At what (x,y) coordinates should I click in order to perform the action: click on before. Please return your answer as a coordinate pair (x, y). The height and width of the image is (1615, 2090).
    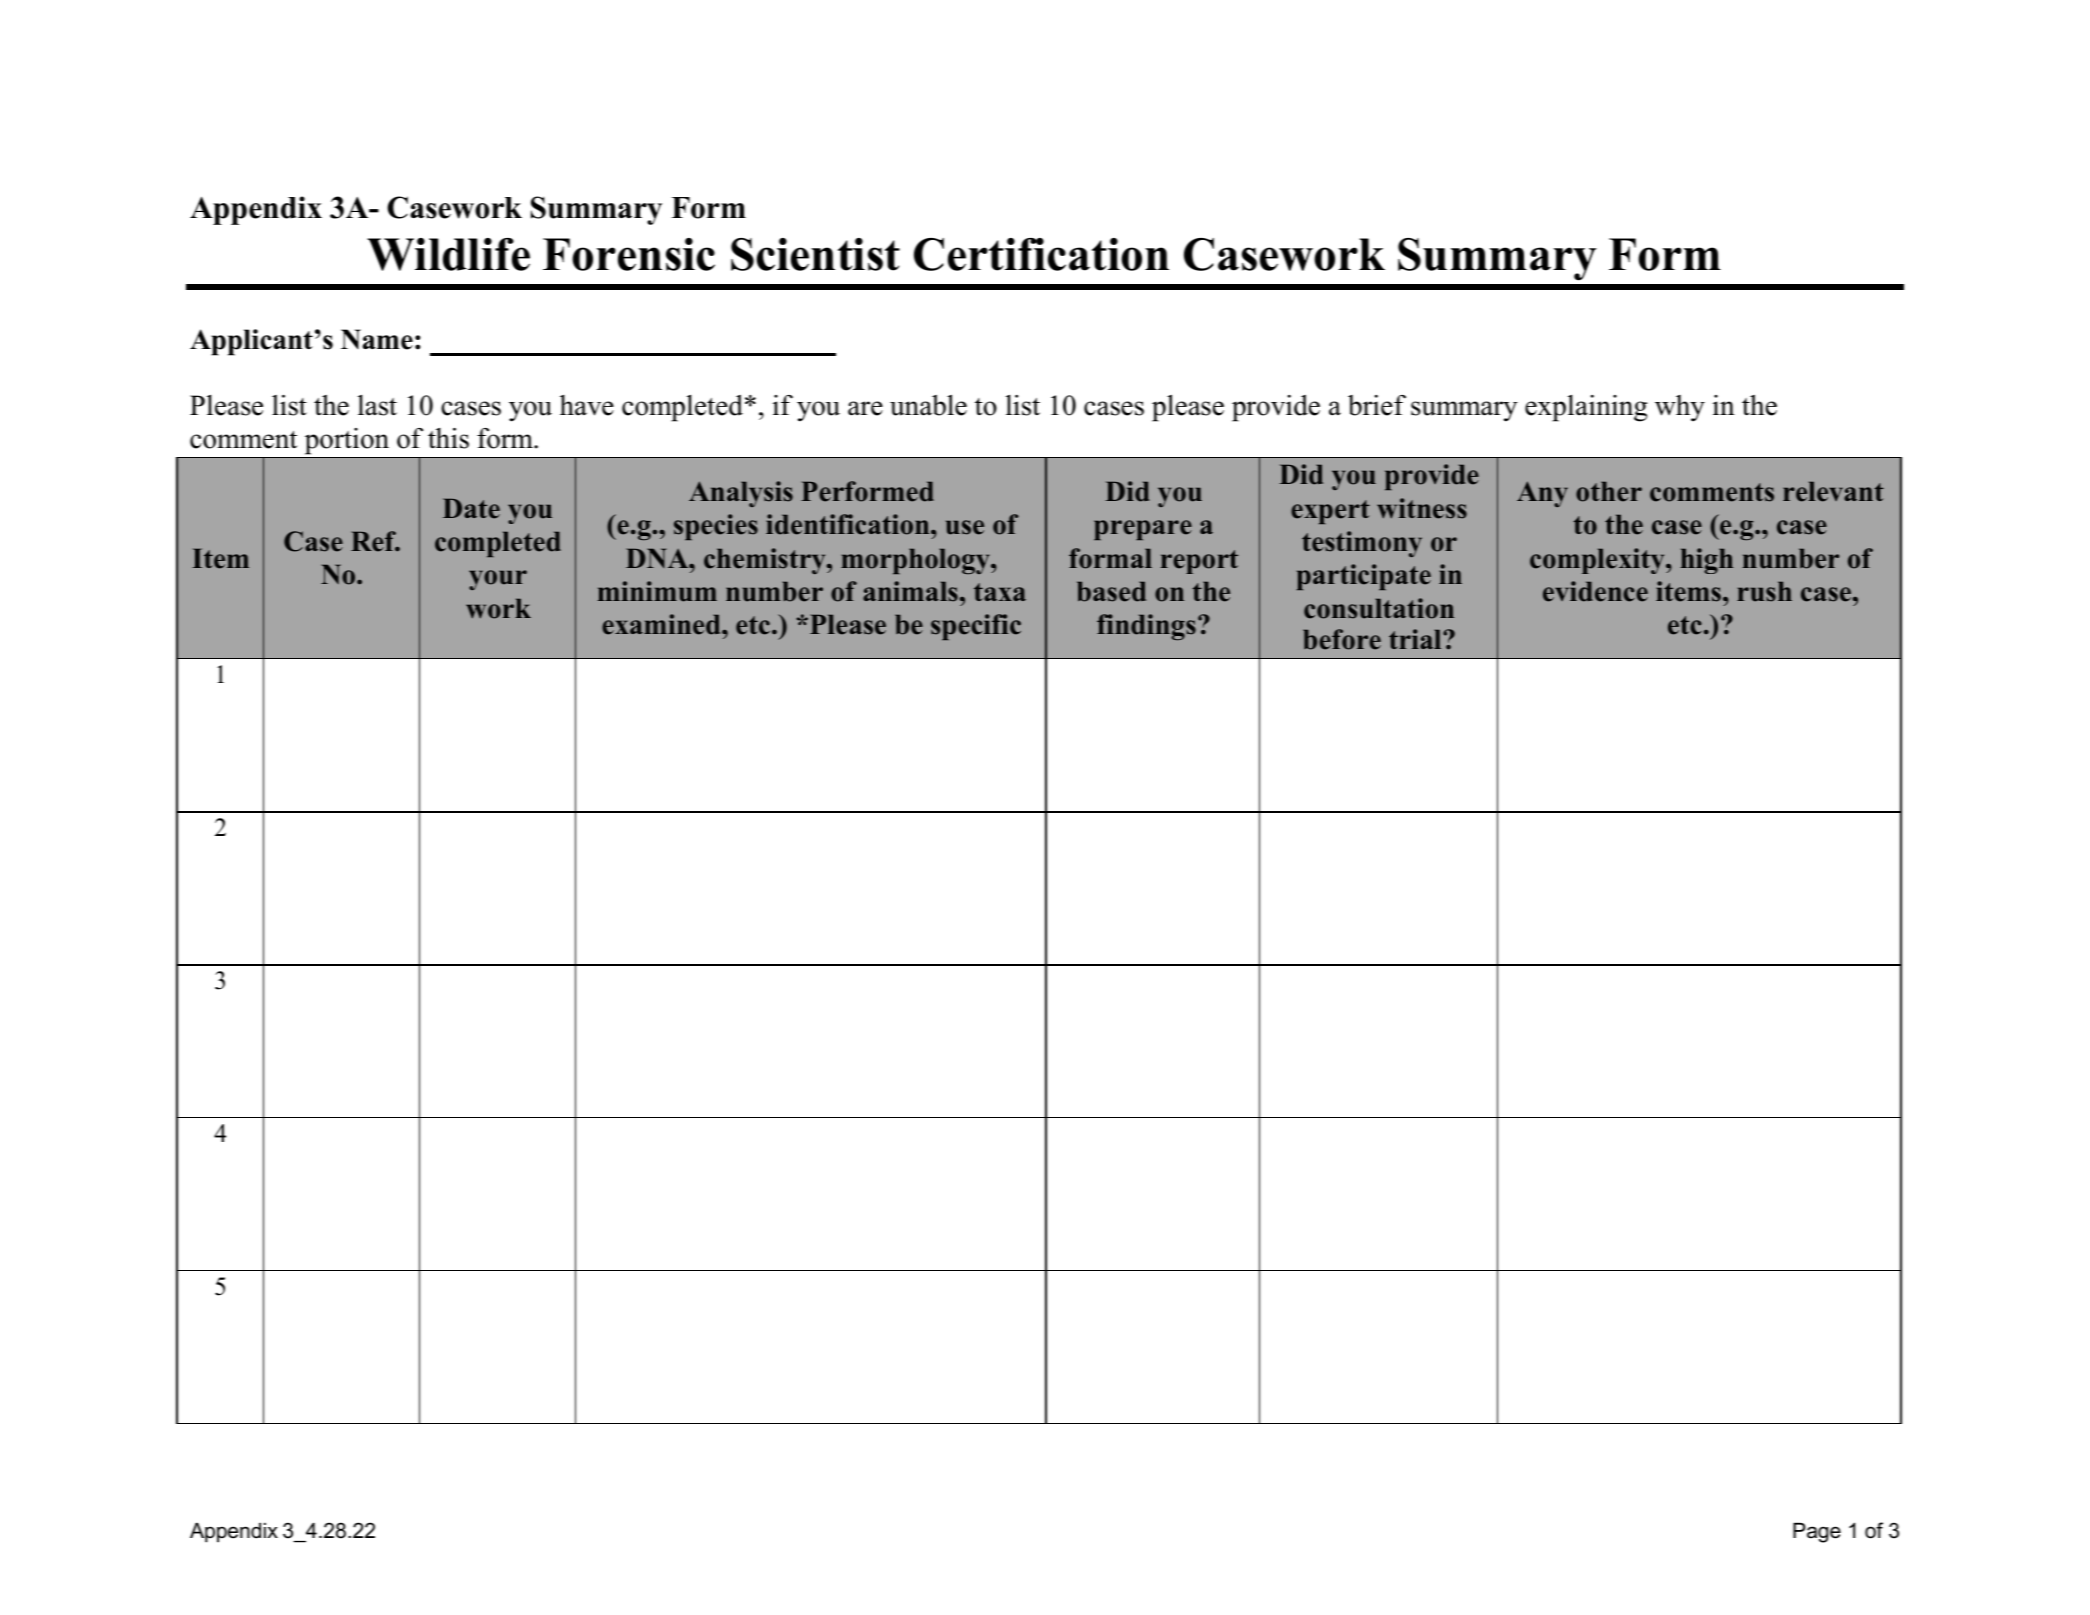
    Looking at the image, I should click on (1342, 639).
